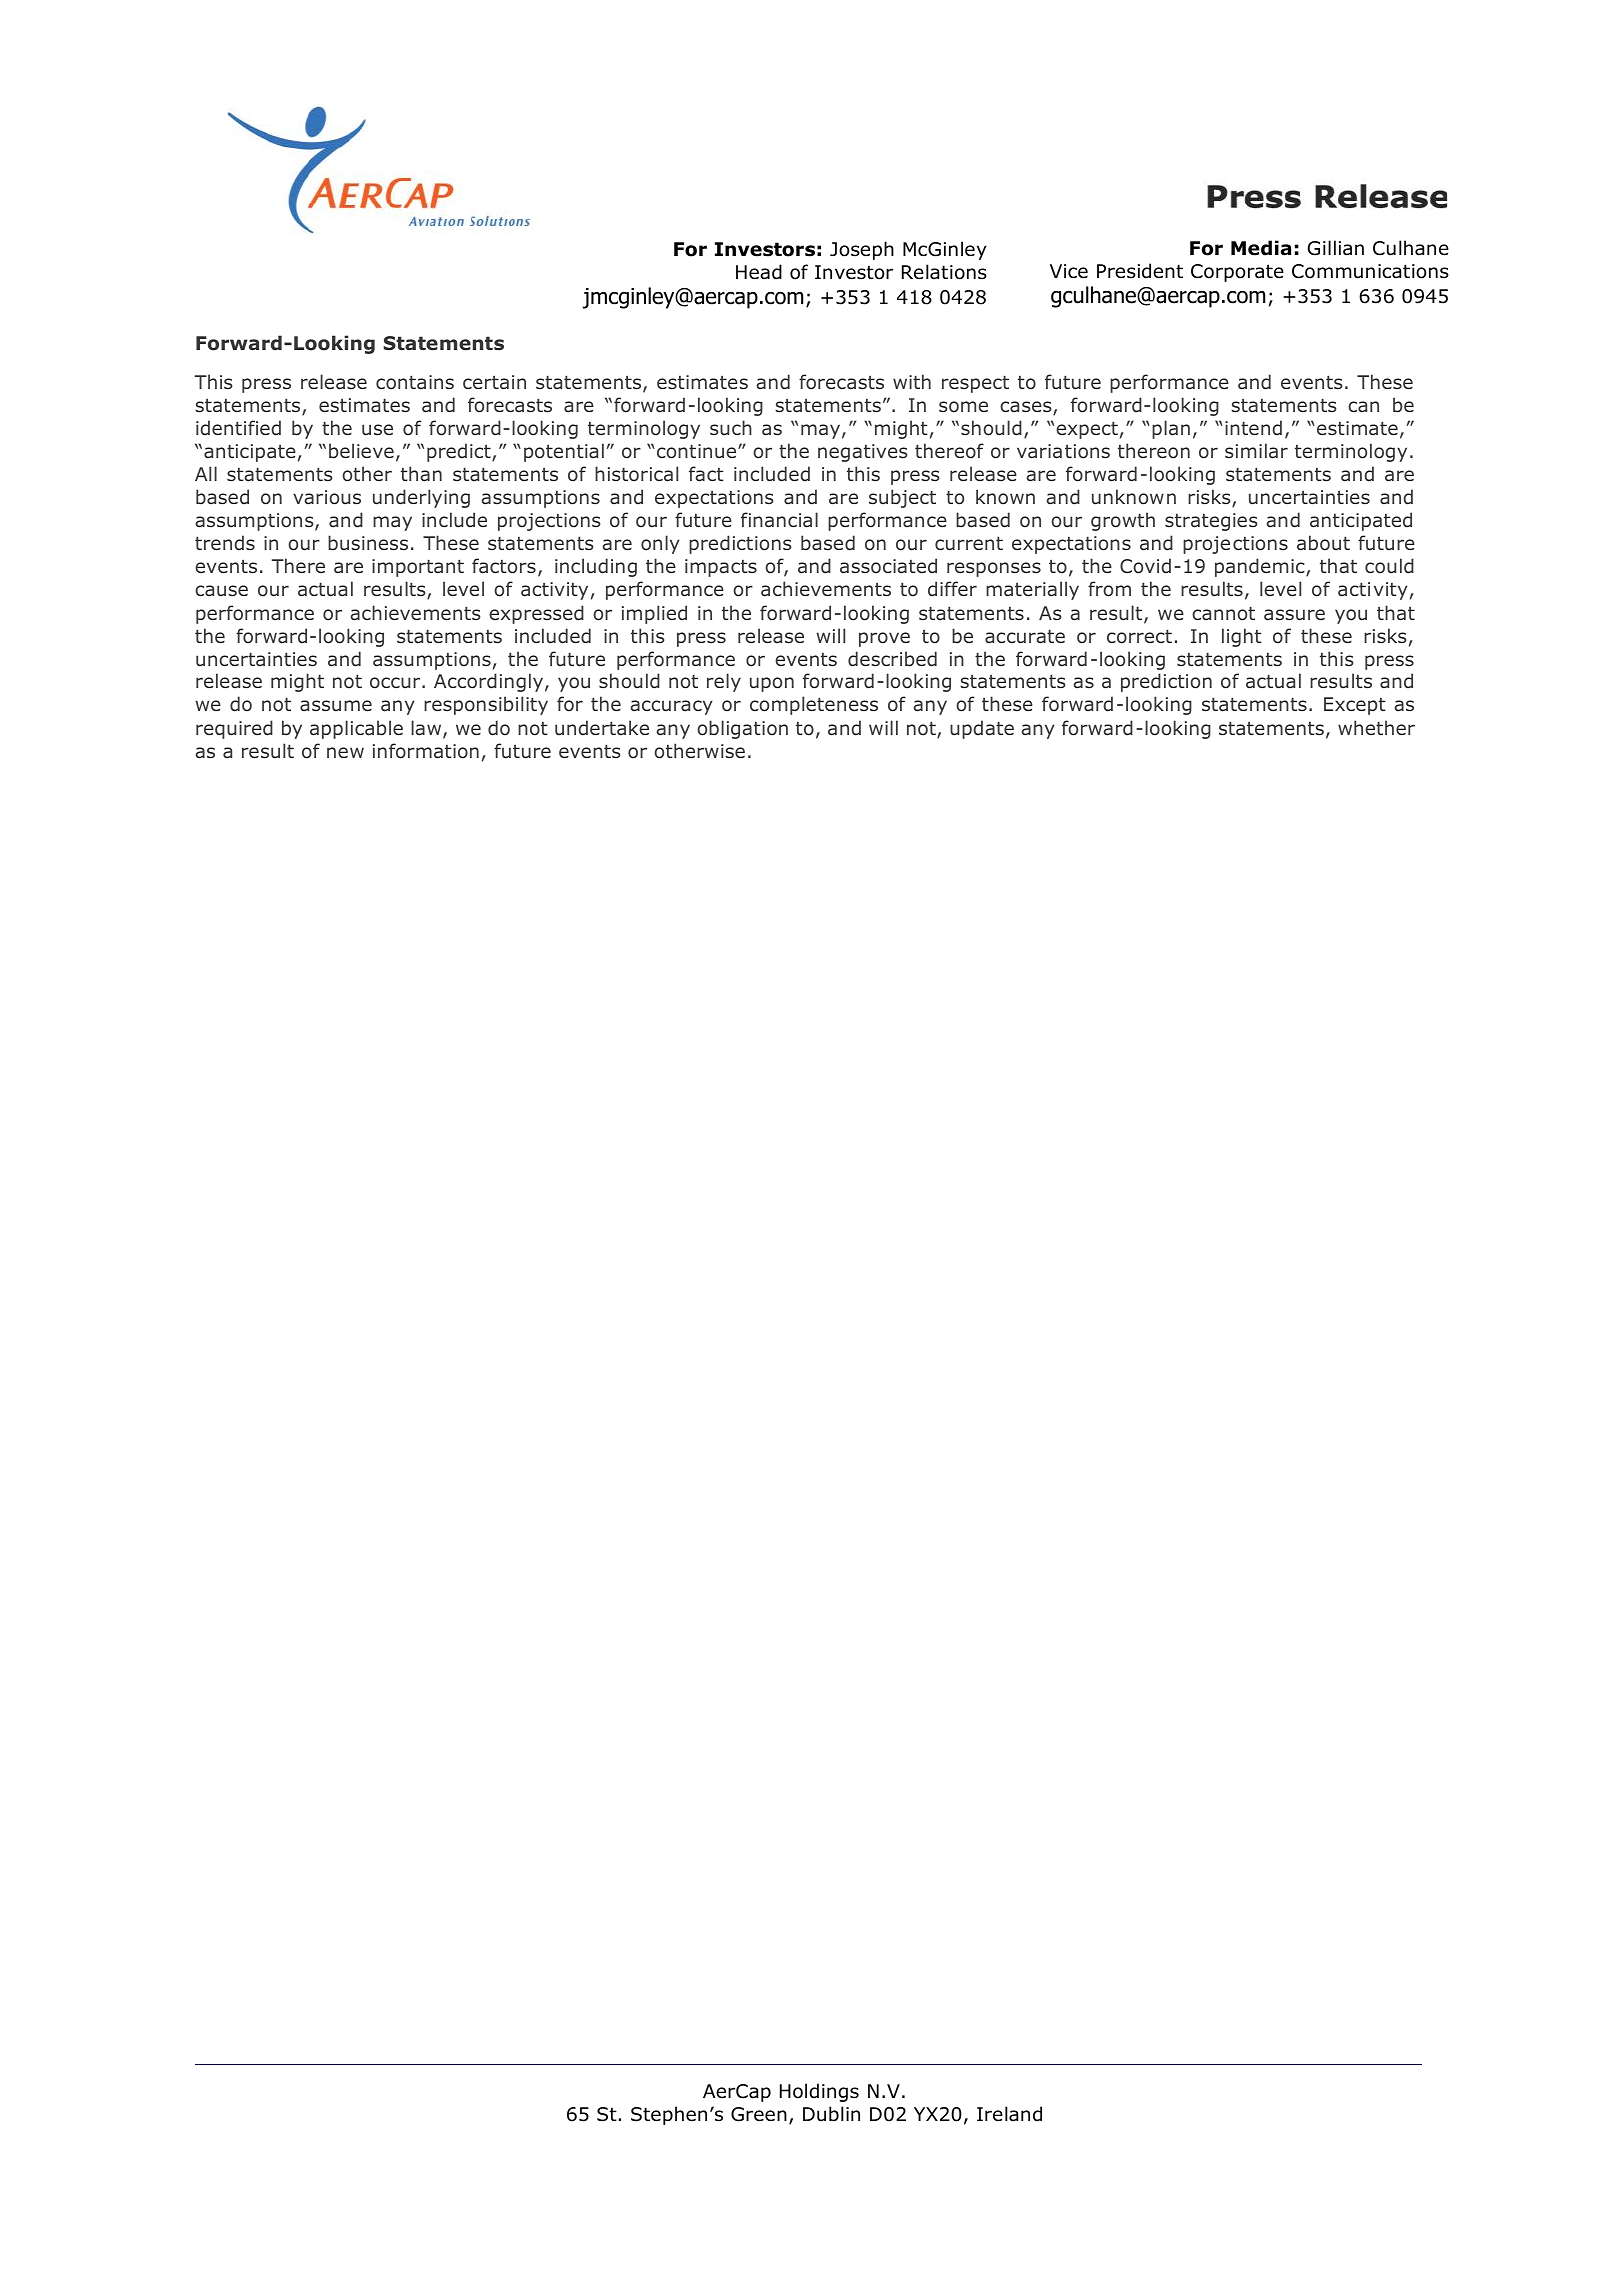  I want to click on Head, so click(759, 272).
